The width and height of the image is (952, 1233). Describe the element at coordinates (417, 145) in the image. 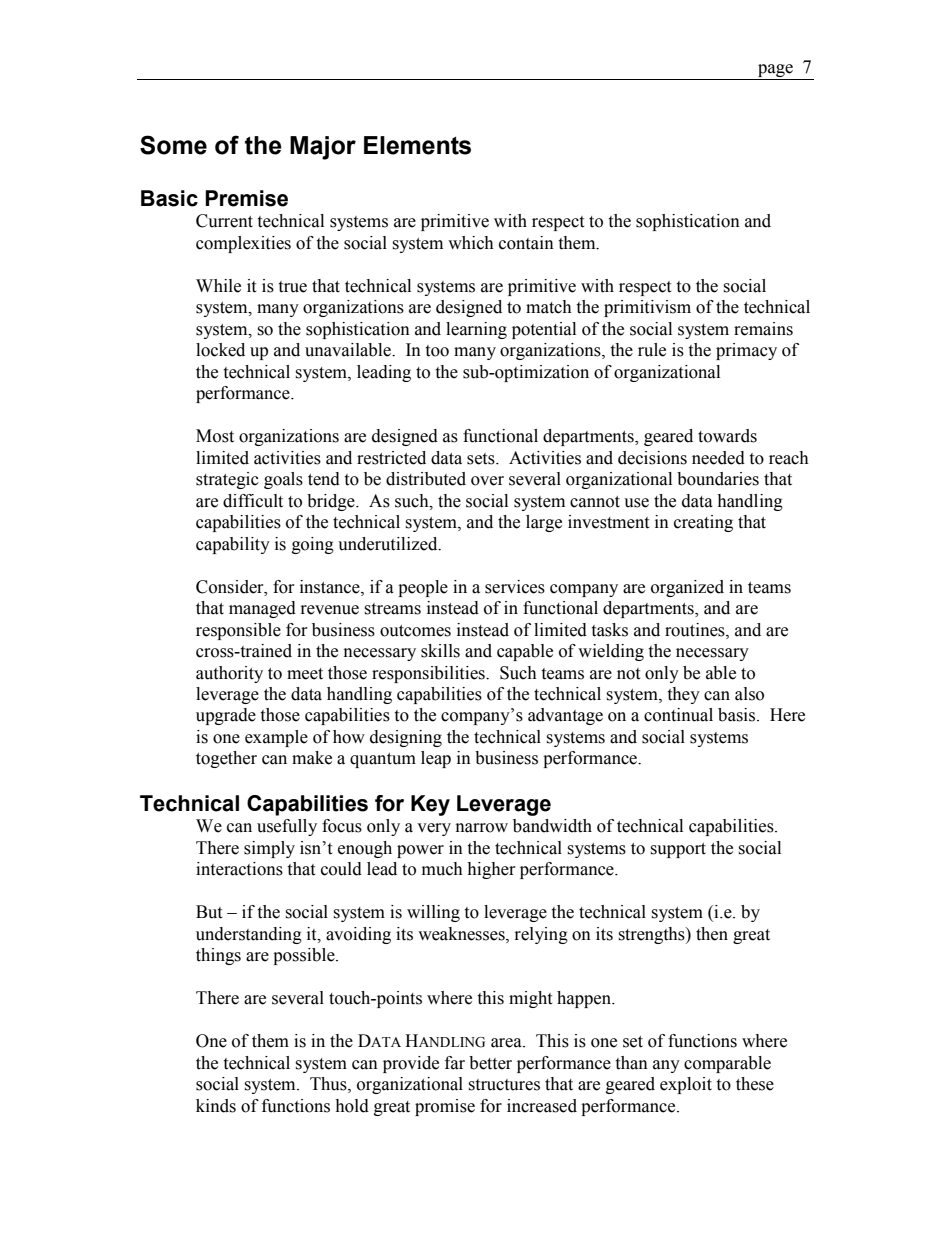

I see `Elements` at that location.
